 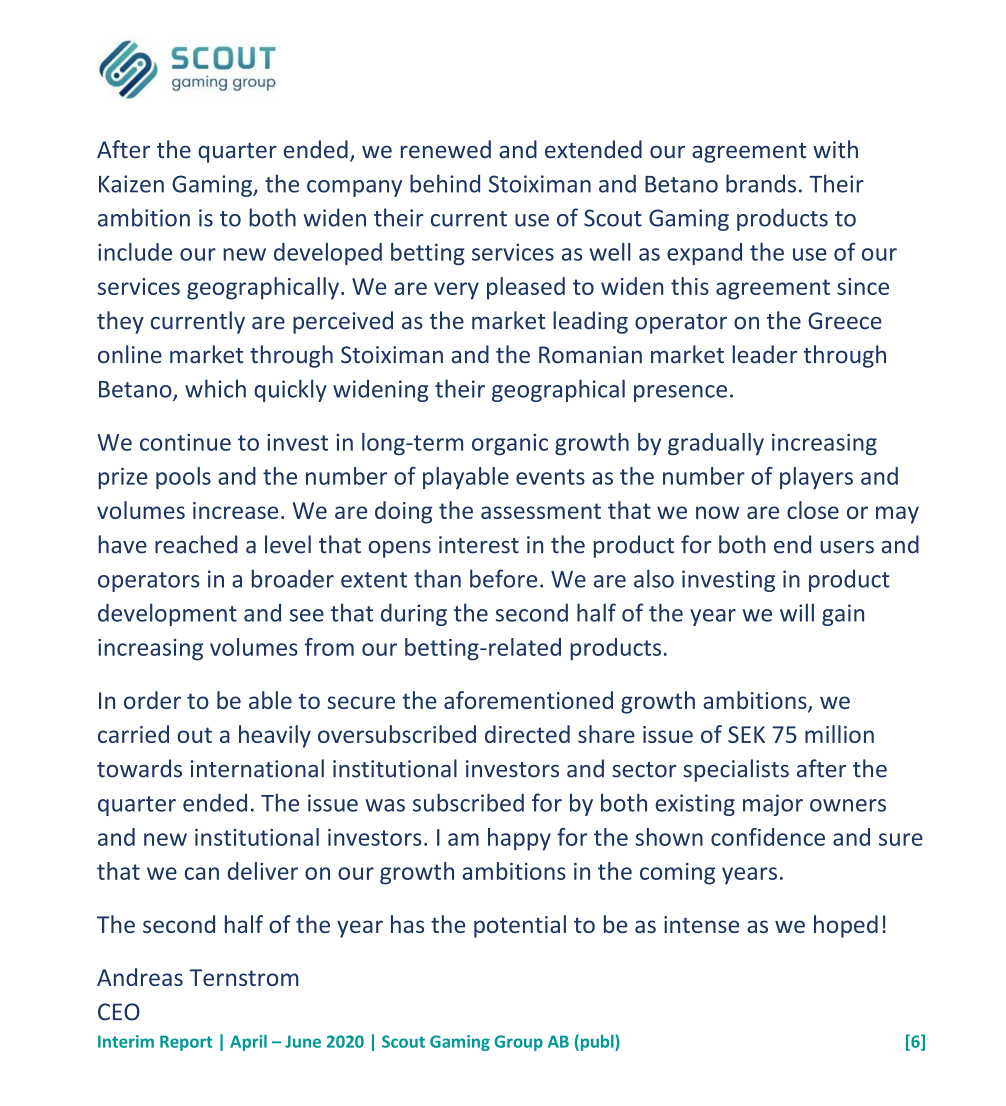 What do you see at coordinates (519, 1043) in the screenshot?
I see `Group` at bounding box center [519, 1043].
